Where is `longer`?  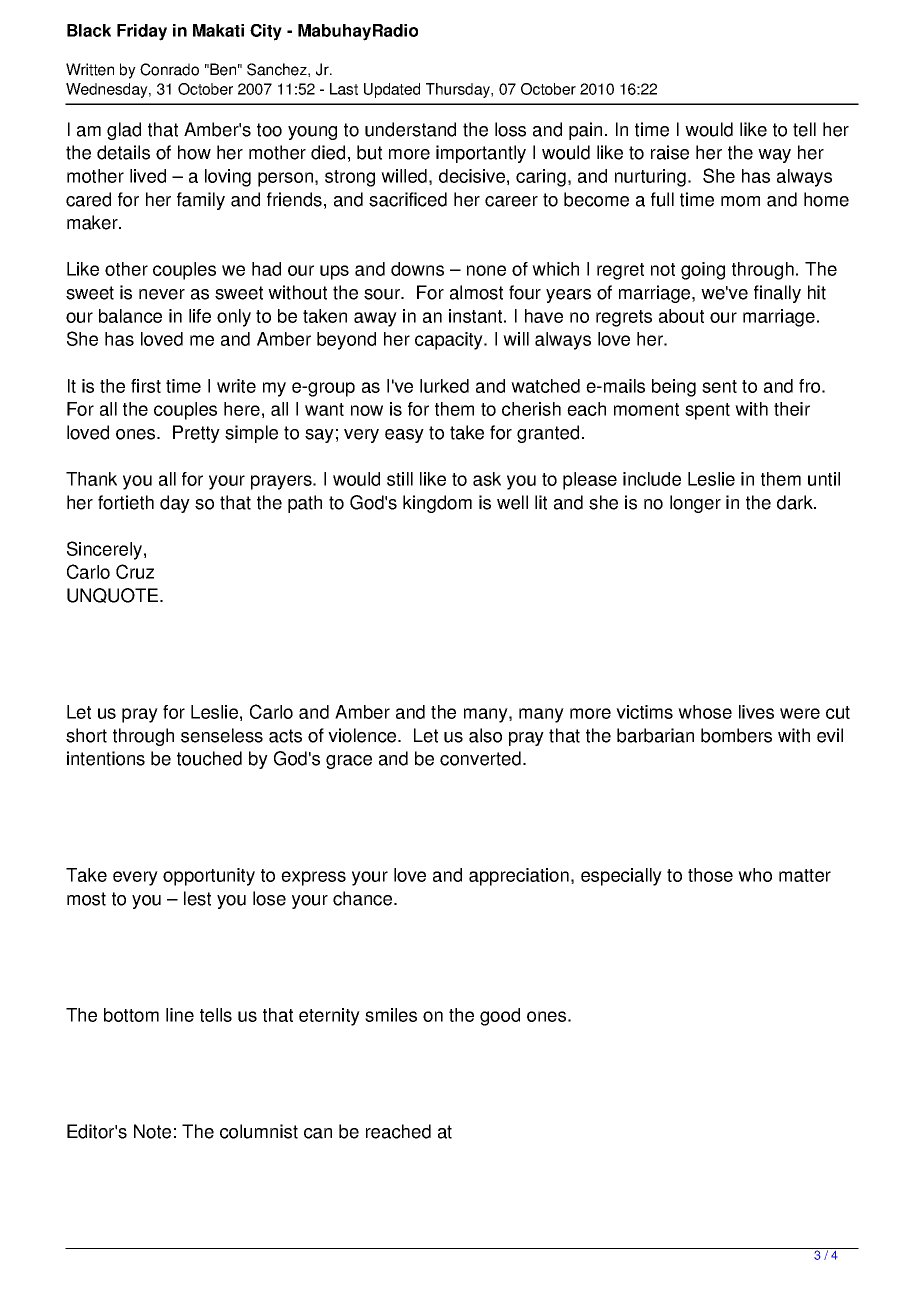 longer is located at coordinates (695, 504).
